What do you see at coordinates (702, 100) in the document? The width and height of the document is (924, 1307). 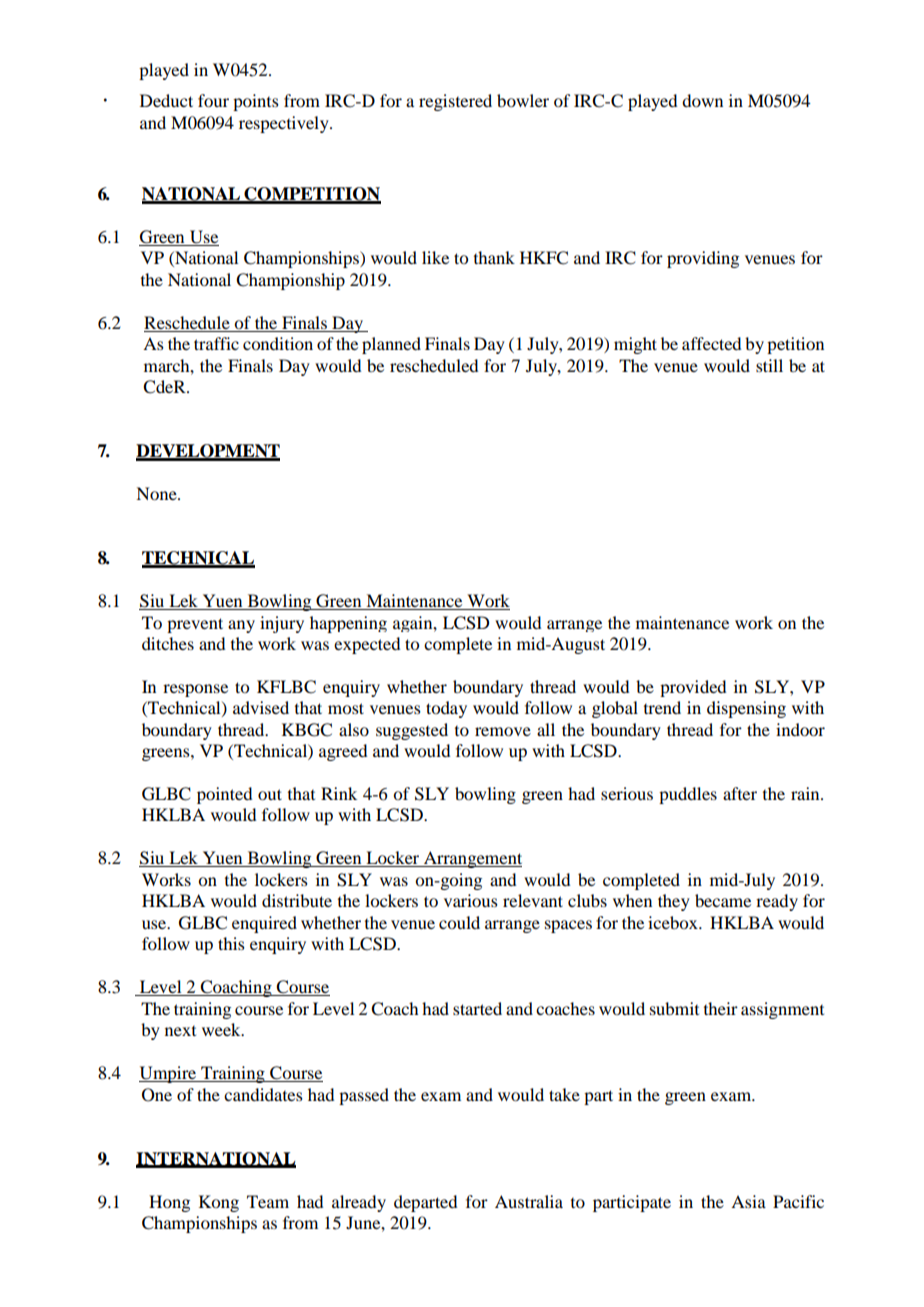 I see `down` at bounding box center [702, 100].
